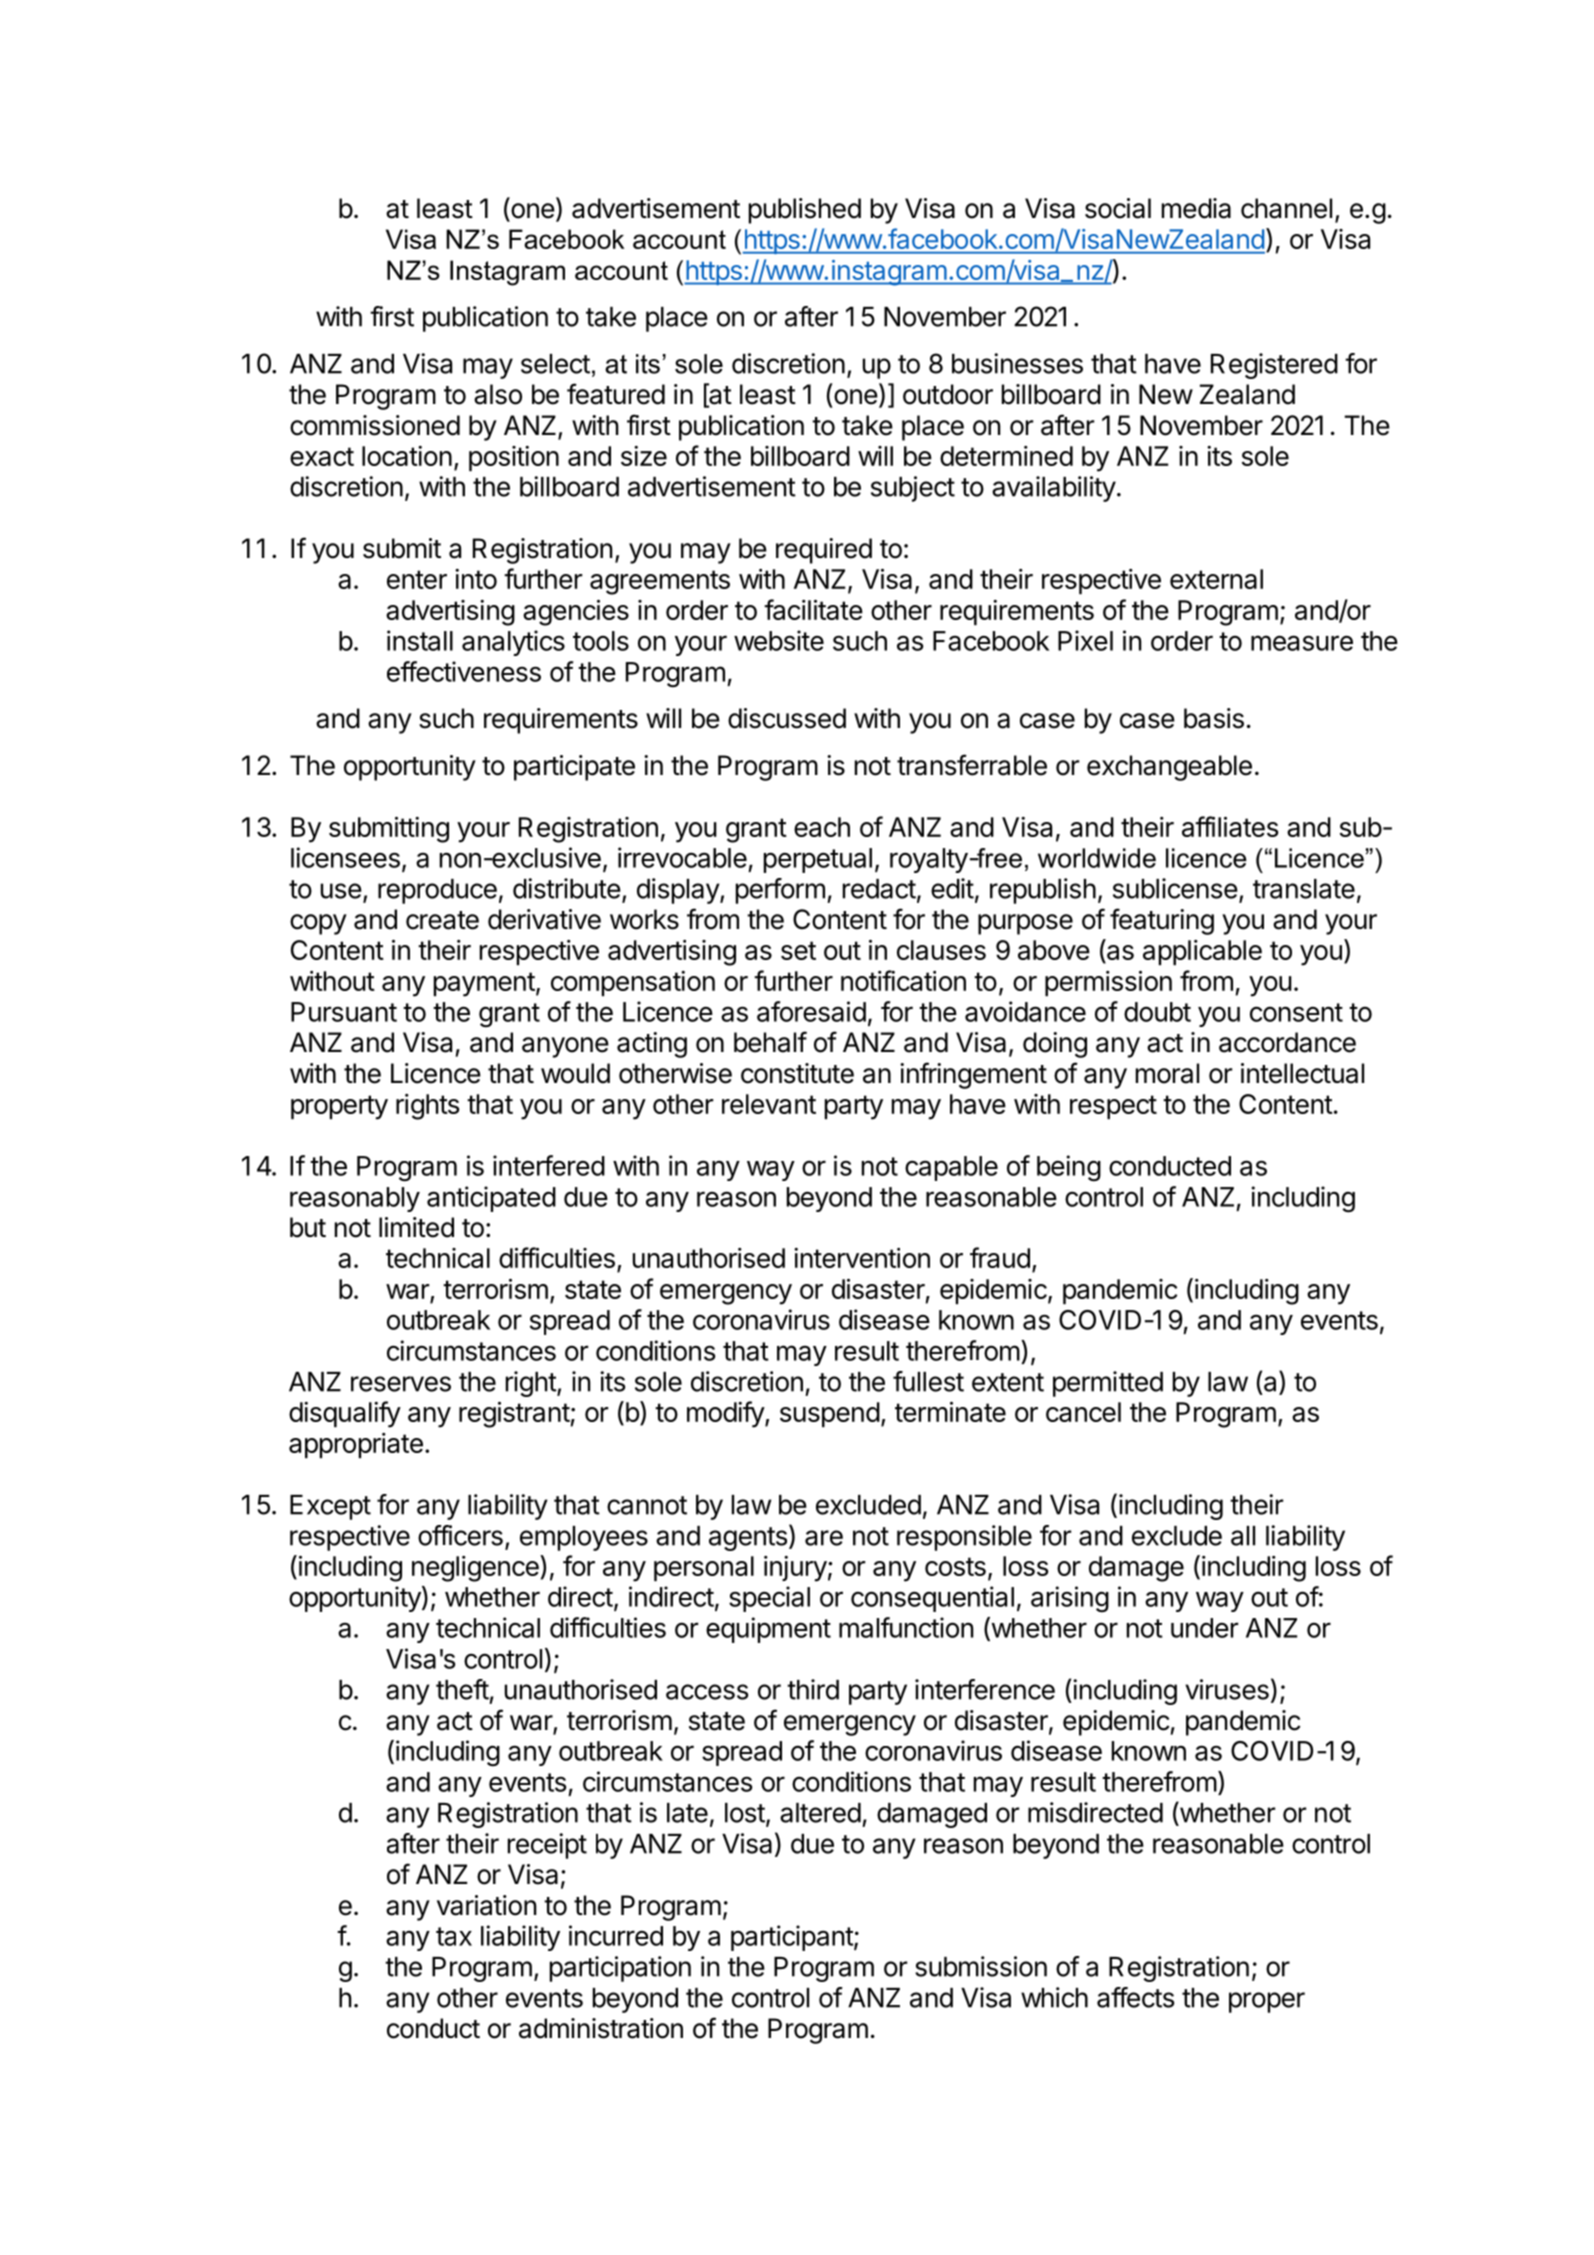 This document has width=1594, height=2255. I want to click on also, so click(498, 394).
